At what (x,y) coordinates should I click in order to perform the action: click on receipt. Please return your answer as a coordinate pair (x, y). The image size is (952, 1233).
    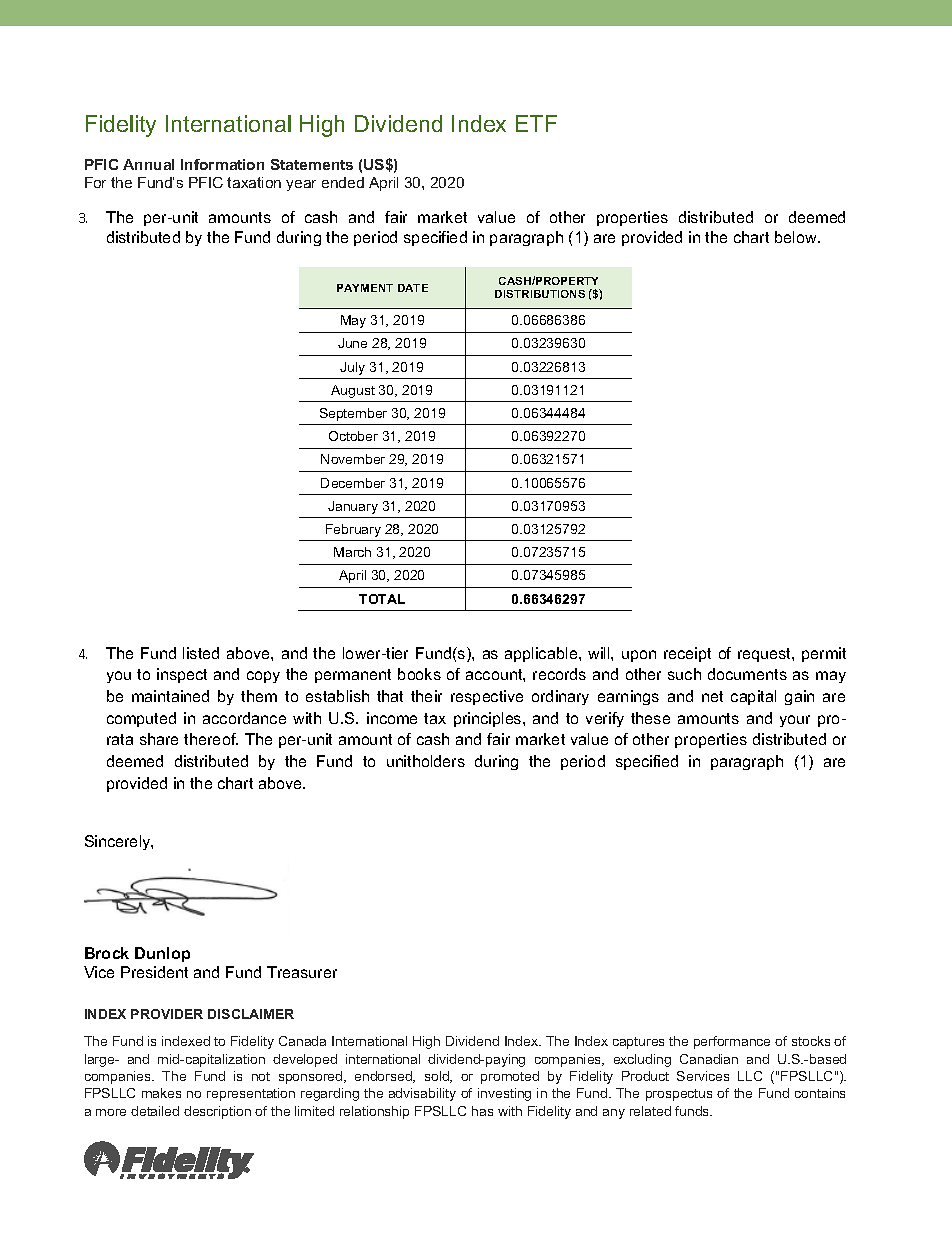
    Looking at the image, I should click on (687, 654).
